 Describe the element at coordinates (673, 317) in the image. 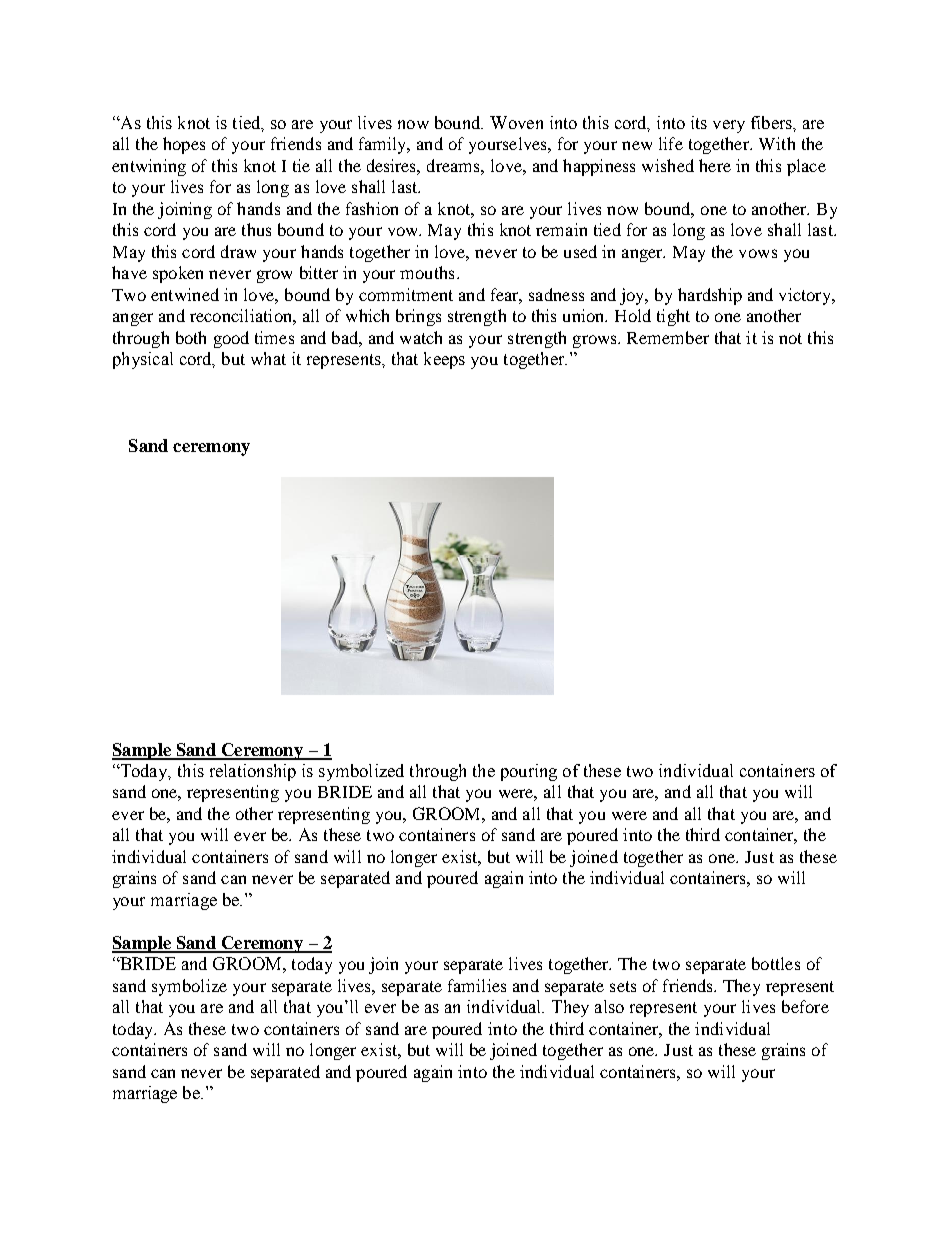

I see `tight` at that location.
